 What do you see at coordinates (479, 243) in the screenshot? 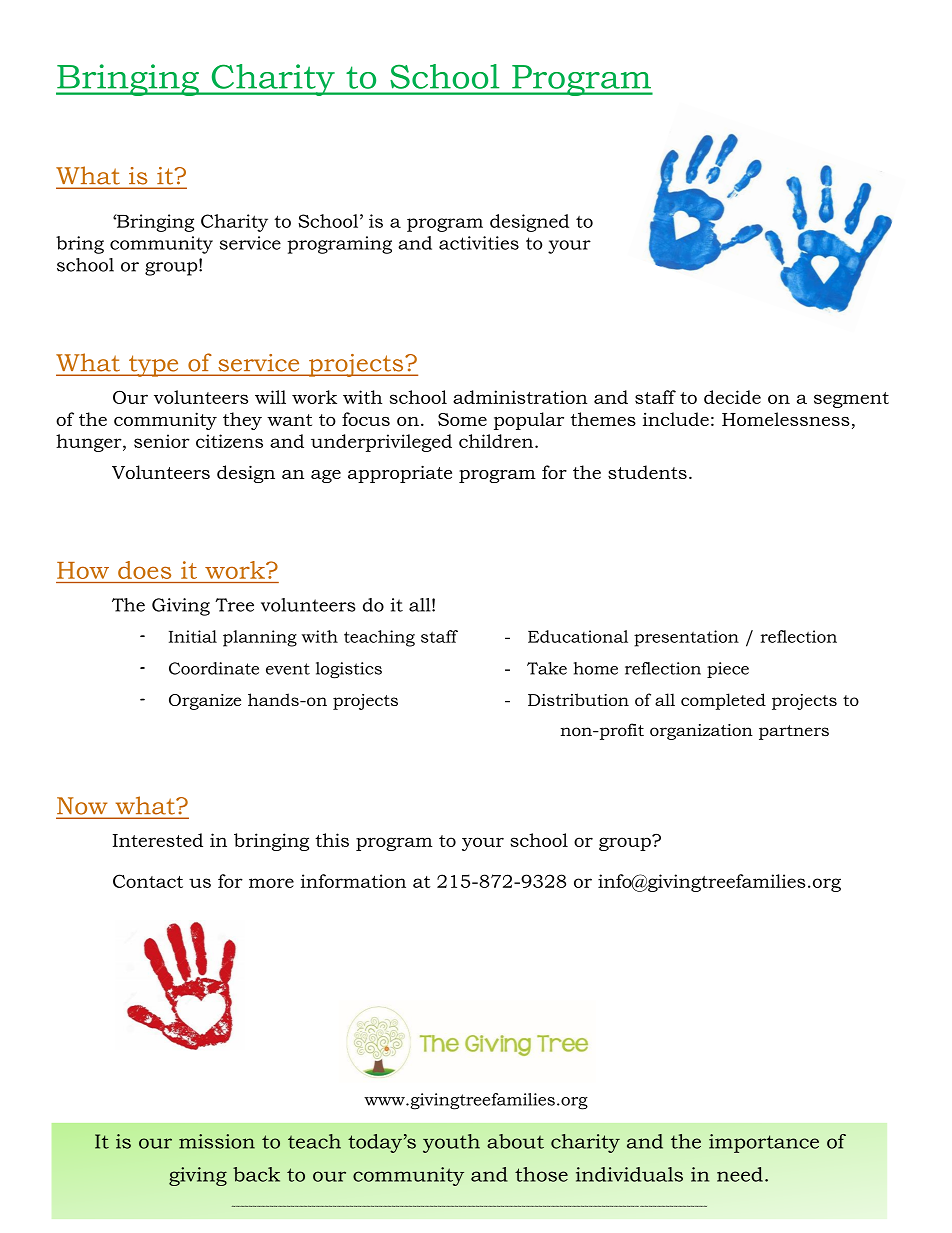
I see `activities` at bounding box center [479, 243].
